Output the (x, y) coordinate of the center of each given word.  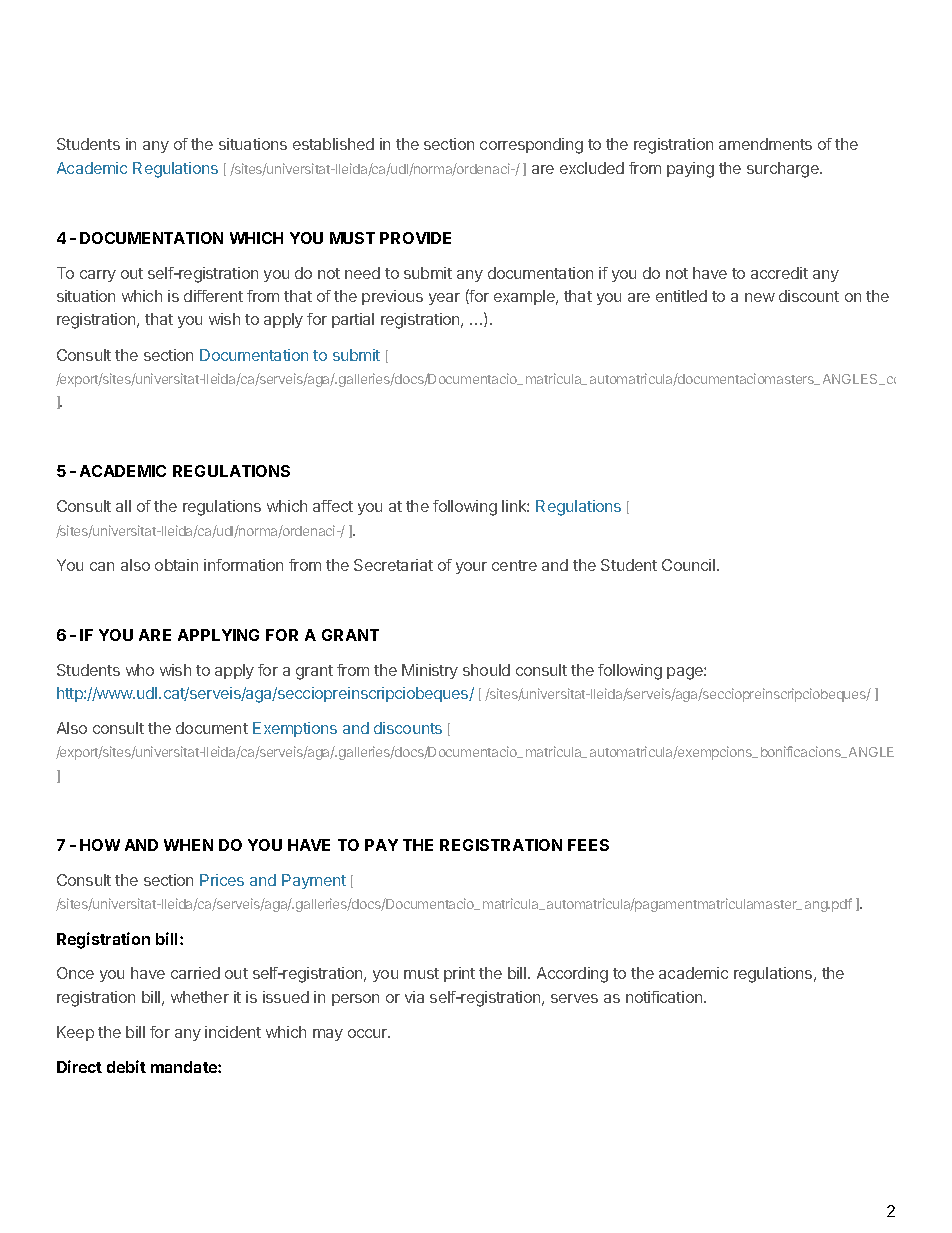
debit (126, 1066)
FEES (588, 845)
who (140, 670)
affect (333, 506)
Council (688, 565)
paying (690, 170)
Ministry (430, 671)
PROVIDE (415, 238)
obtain (176, 565)
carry (98, 276)
